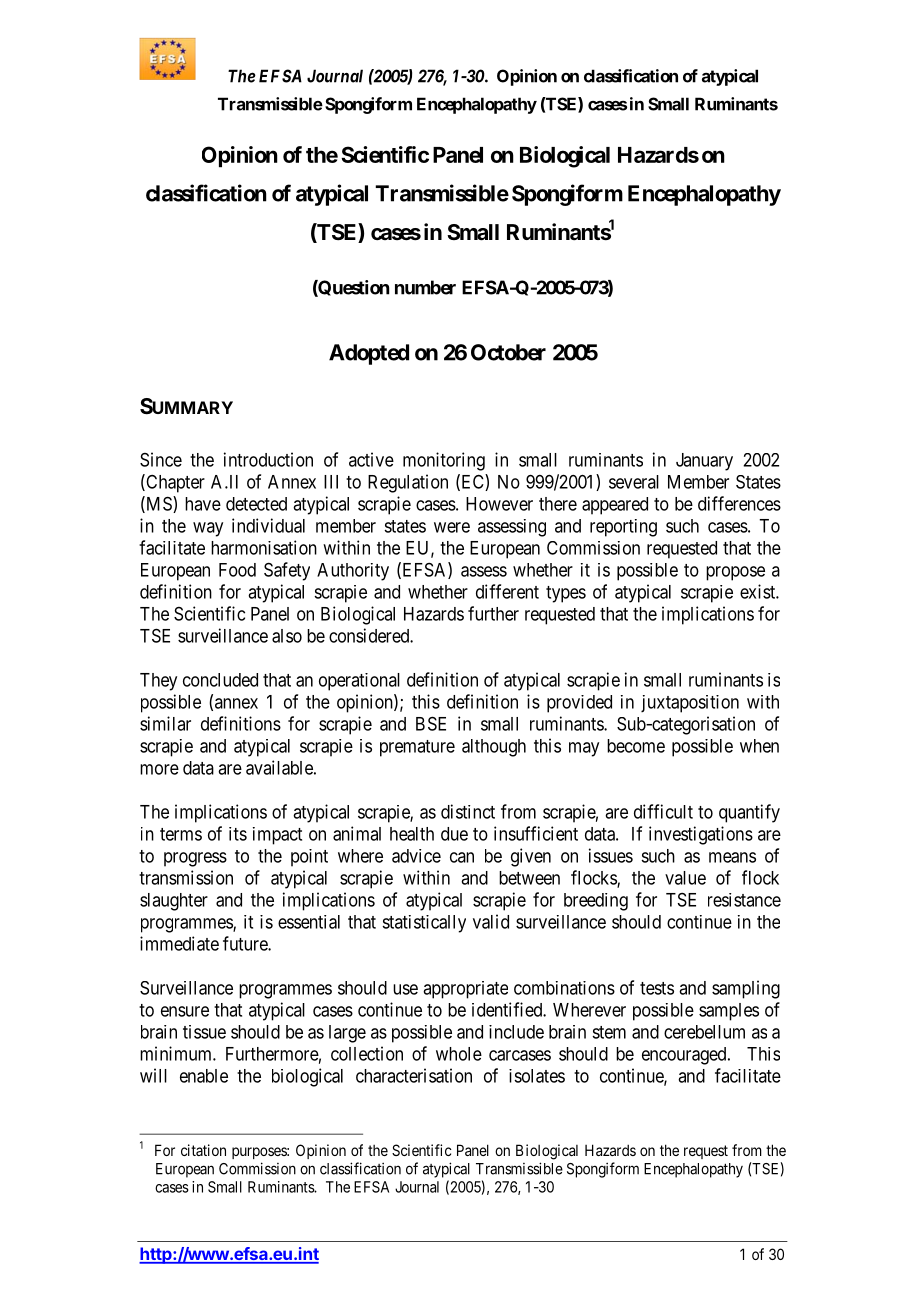 The image size is (924, 1308). I want to click on its, so click(238, 834).
